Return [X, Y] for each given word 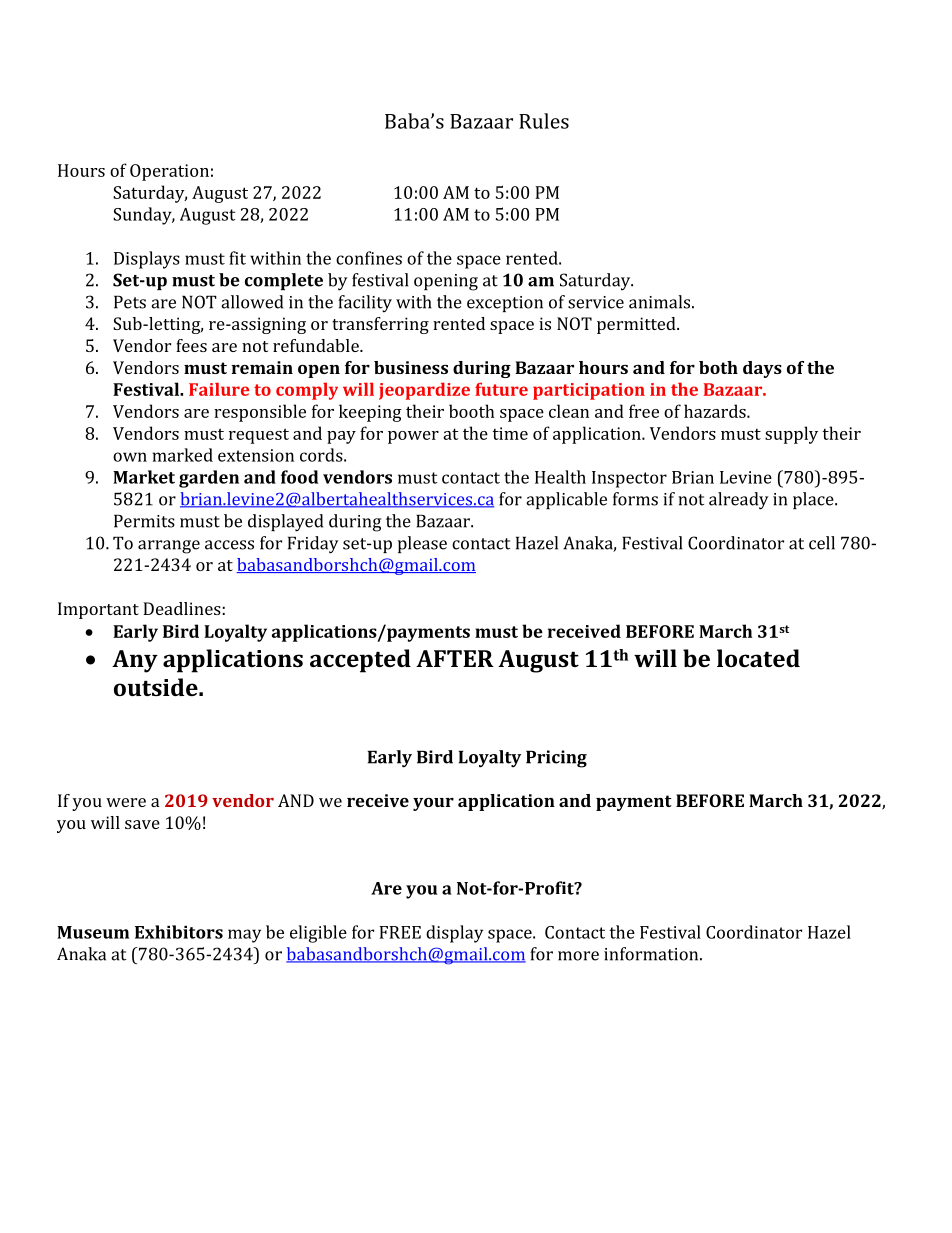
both [718, 367]
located [758, 658]
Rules [544, 121]
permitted [637, 325]
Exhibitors [179, 932]
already [739, 501]
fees [191, 345]
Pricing [556, 759]
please [422, 544]
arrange [169, 547]
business [411, 367]
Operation [169, 172]
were [126, 802]
